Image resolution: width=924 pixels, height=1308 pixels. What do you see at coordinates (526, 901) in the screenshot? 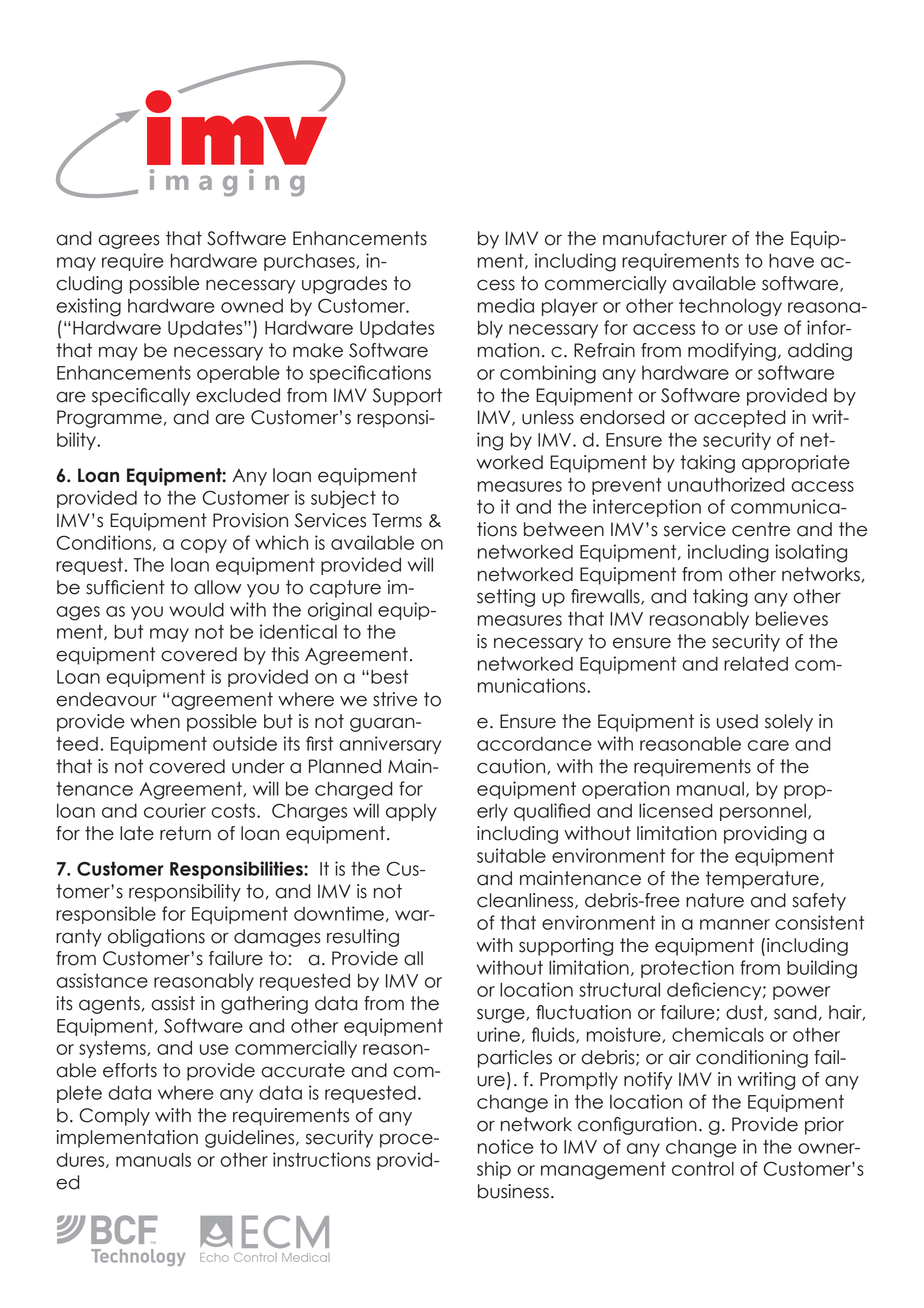
I see `cleanliness` at bounding box center [526, 901].
